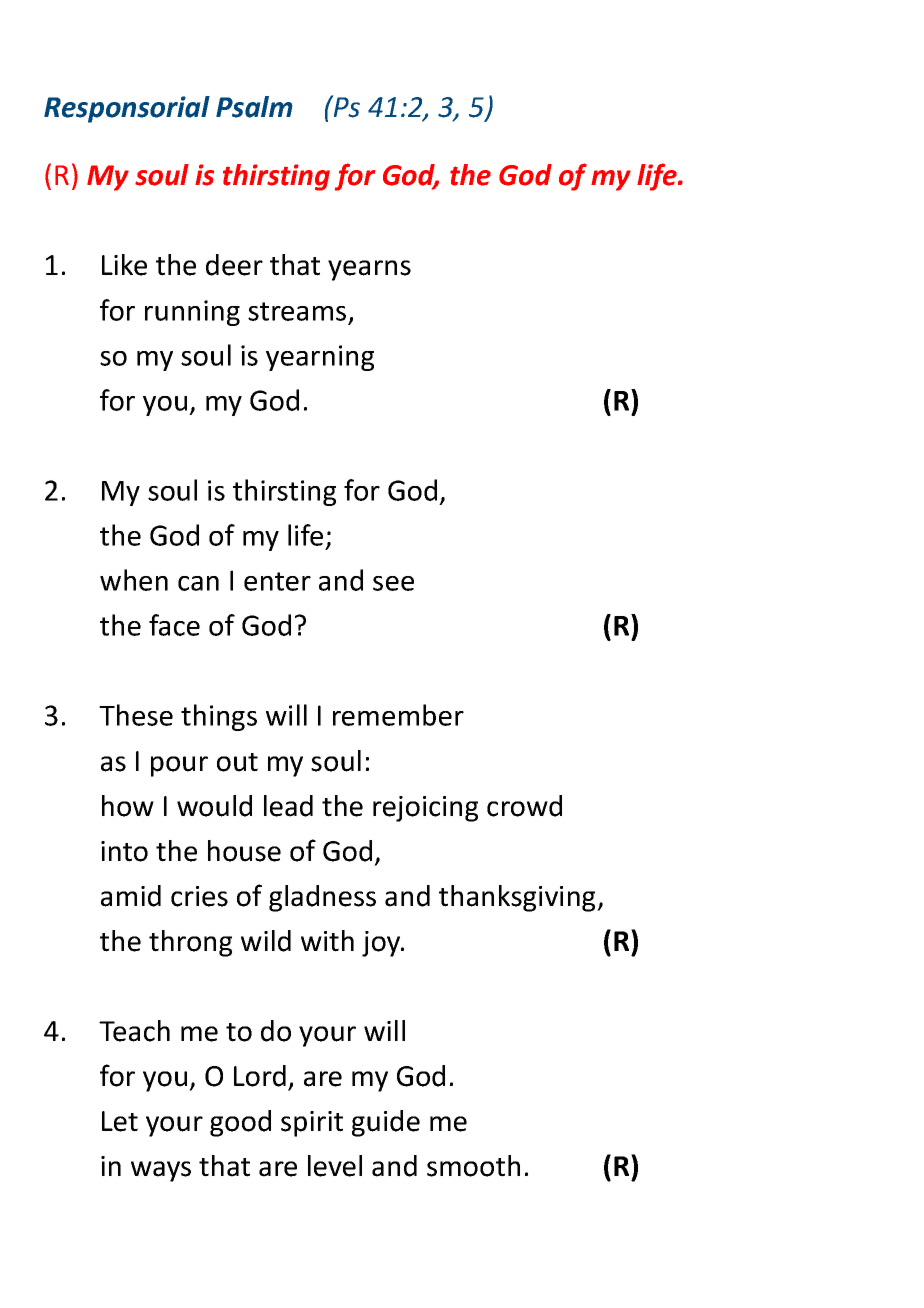 The image size is (924, 1308). I want to click on lead, so click(288, 806).
